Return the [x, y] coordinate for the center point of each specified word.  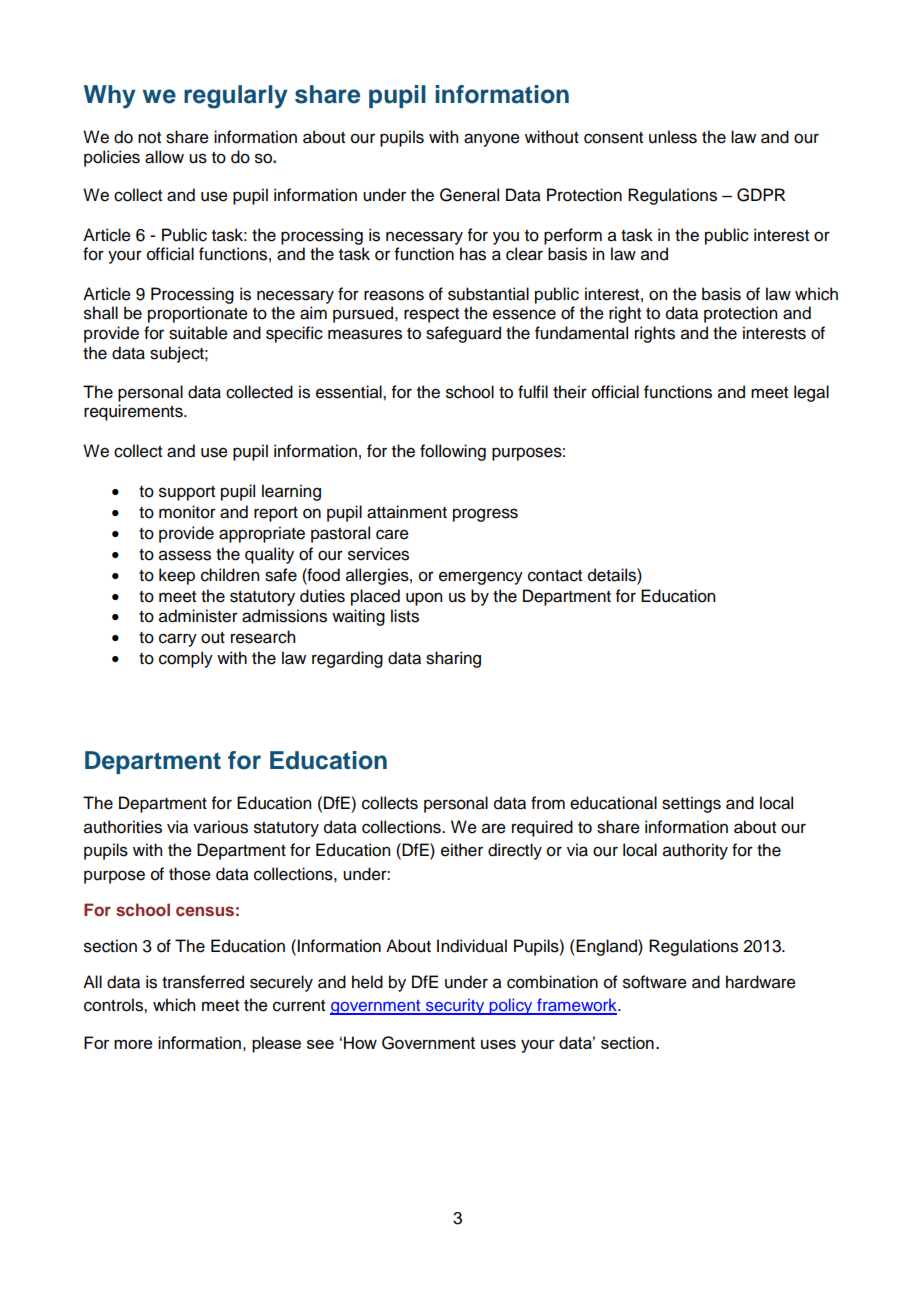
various [220, 827]
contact [555, 576]
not [149, 138]
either [462, 850]
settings [691, 804]
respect [431, 315]
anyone [492, 140]
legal [811, 393]
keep [177, 576]
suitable [198, 333]
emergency [481, 578]
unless [673, 137]
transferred [203, 982]
